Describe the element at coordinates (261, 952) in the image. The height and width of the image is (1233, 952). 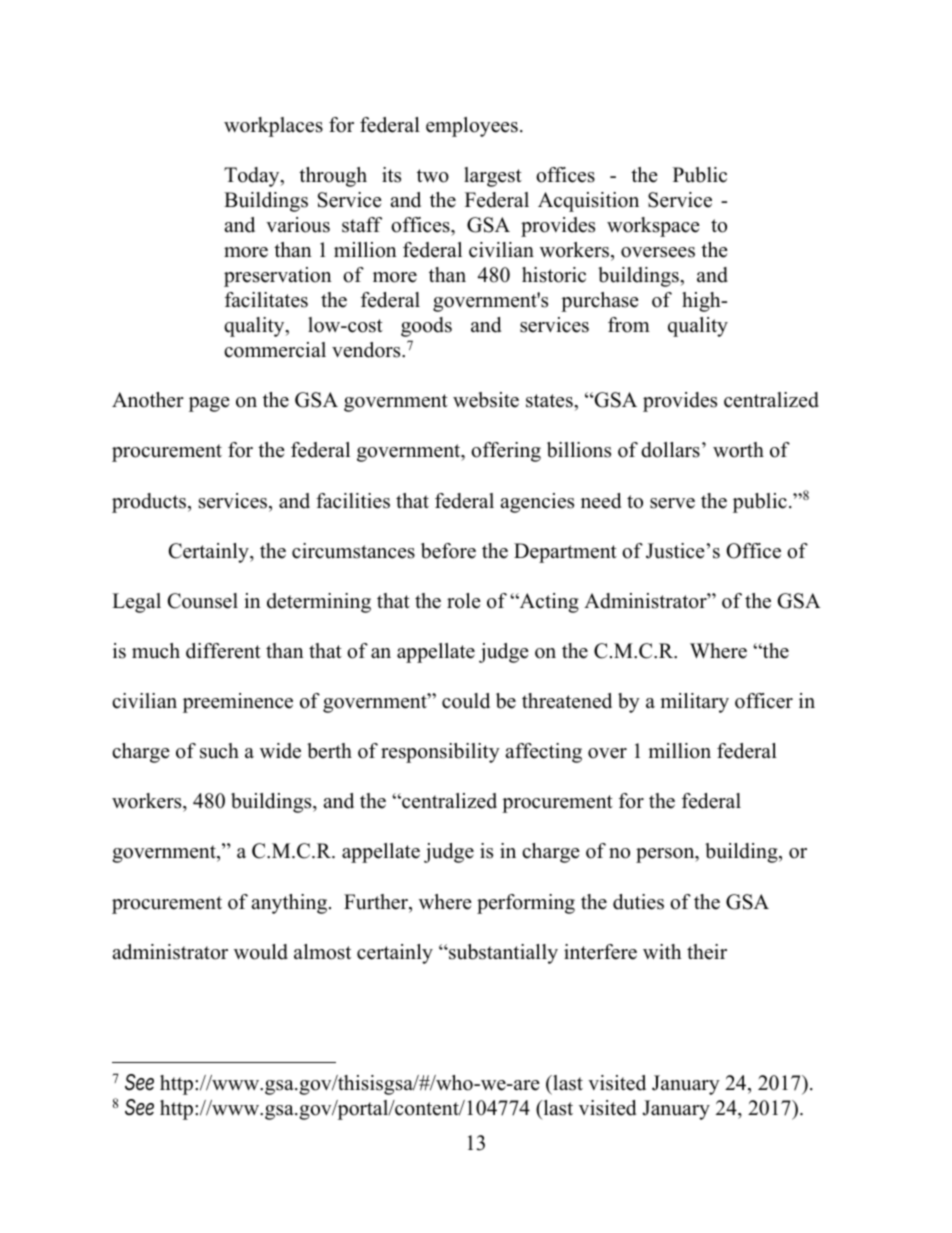
I see `would` at that location.
